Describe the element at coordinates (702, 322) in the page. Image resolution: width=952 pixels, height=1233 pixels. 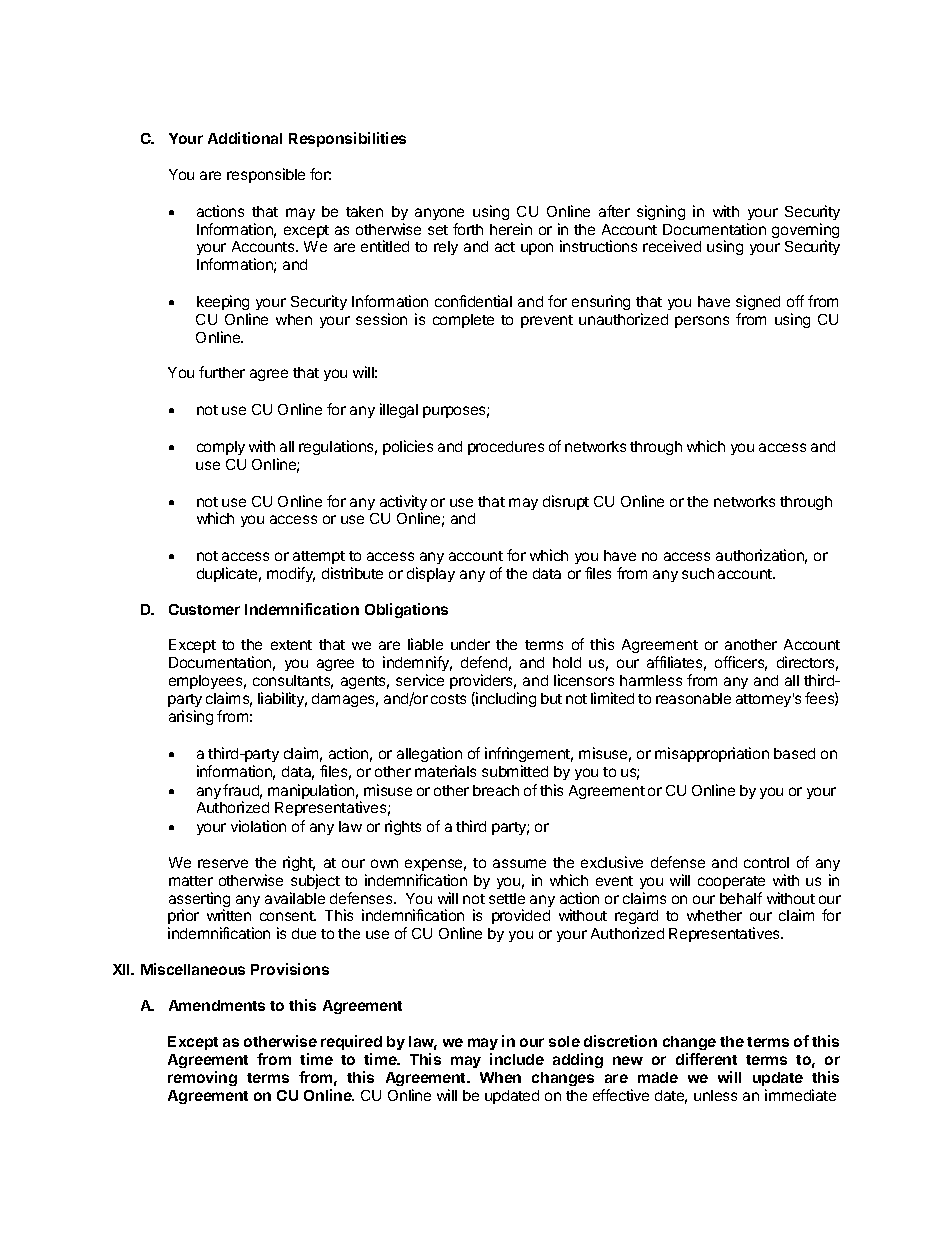
I see `persons` at that location.
